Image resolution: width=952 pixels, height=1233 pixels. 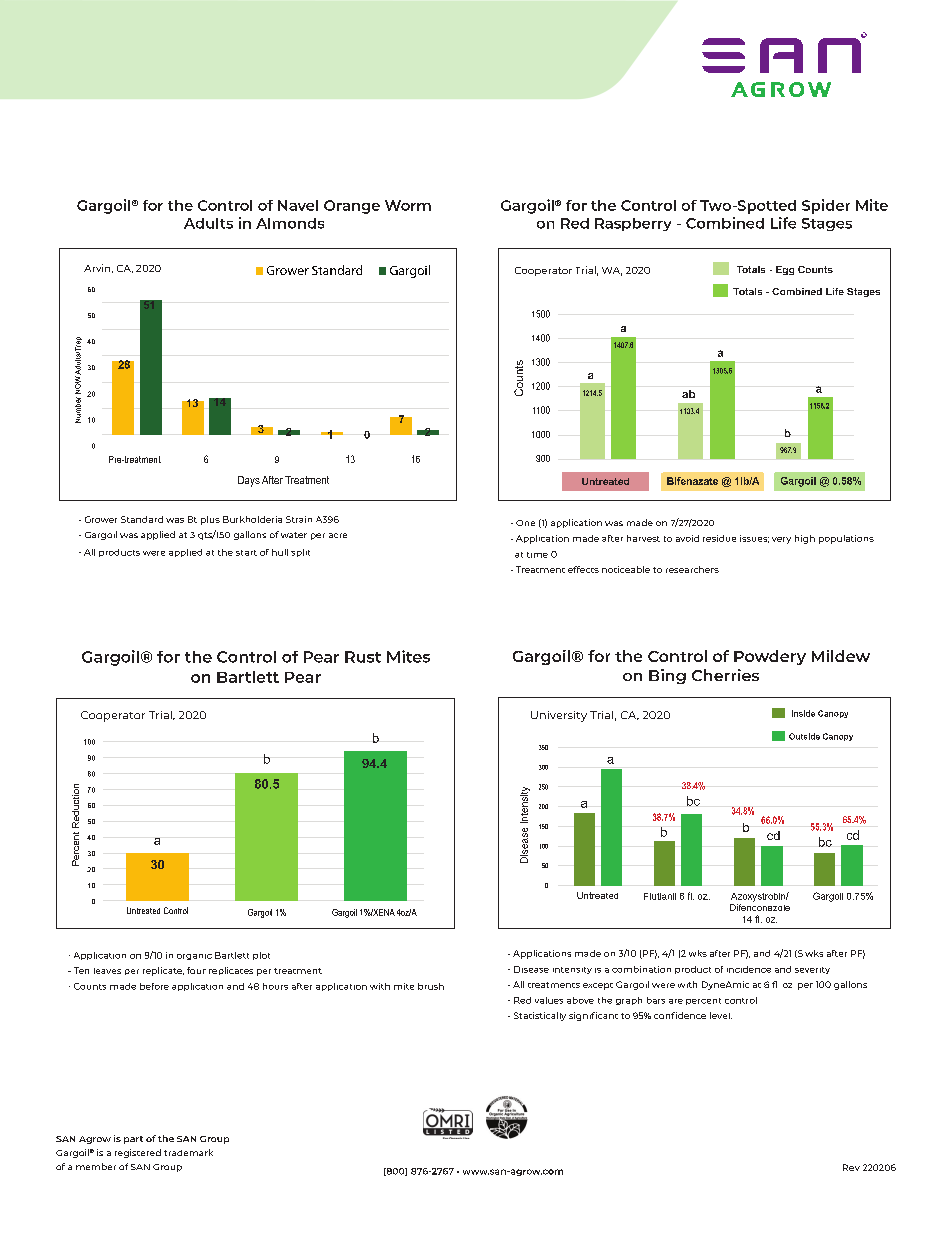 What do you see at coordinates (188, 1152) in the page?
I see `trademark` at bounding box center [188, 1152].
